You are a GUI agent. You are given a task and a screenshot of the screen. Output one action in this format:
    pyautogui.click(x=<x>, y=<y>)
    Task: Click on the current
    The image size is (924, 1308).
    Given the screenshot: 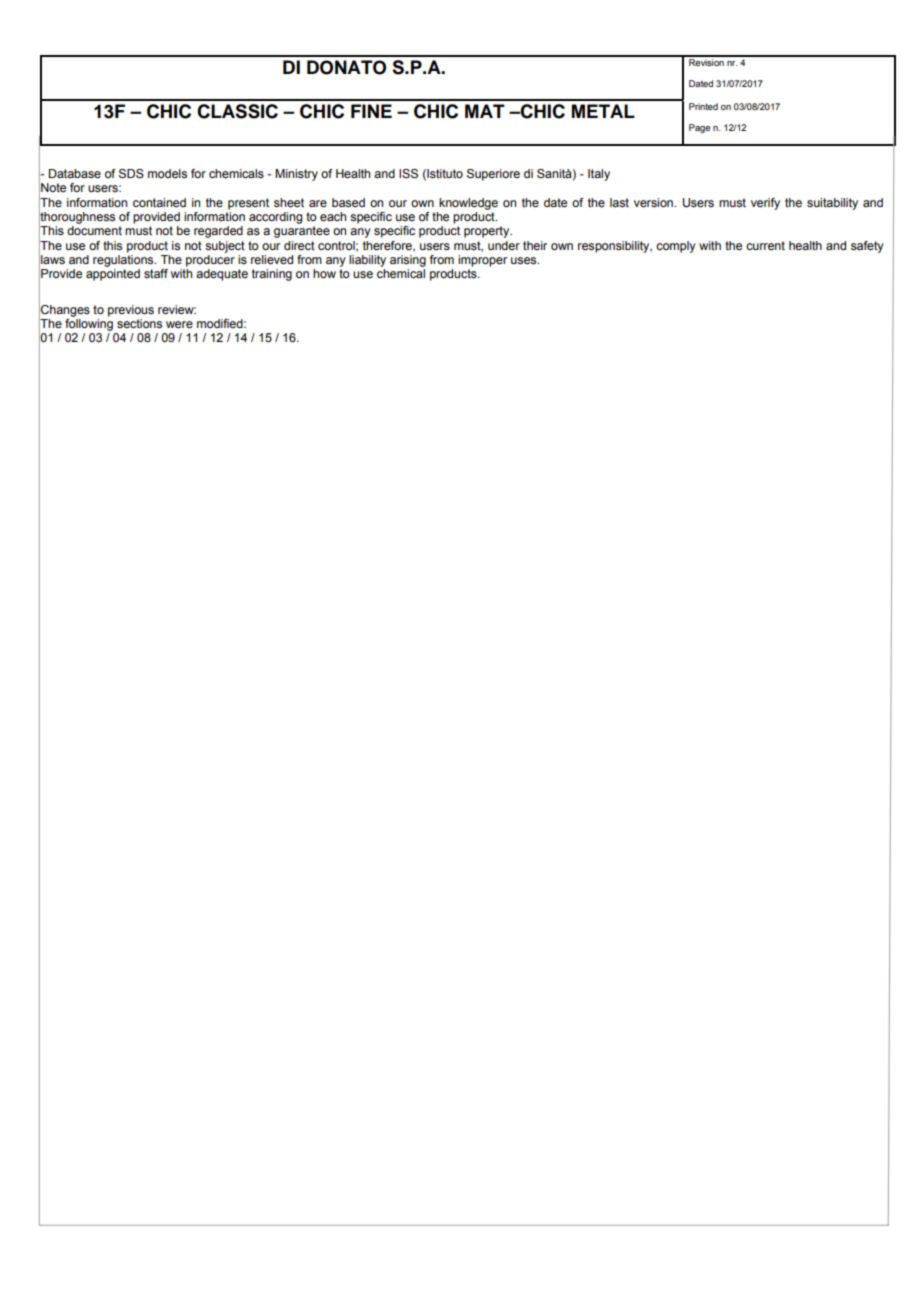 What is the action you would take?
    pyautogui.click(x=765, y=245)
